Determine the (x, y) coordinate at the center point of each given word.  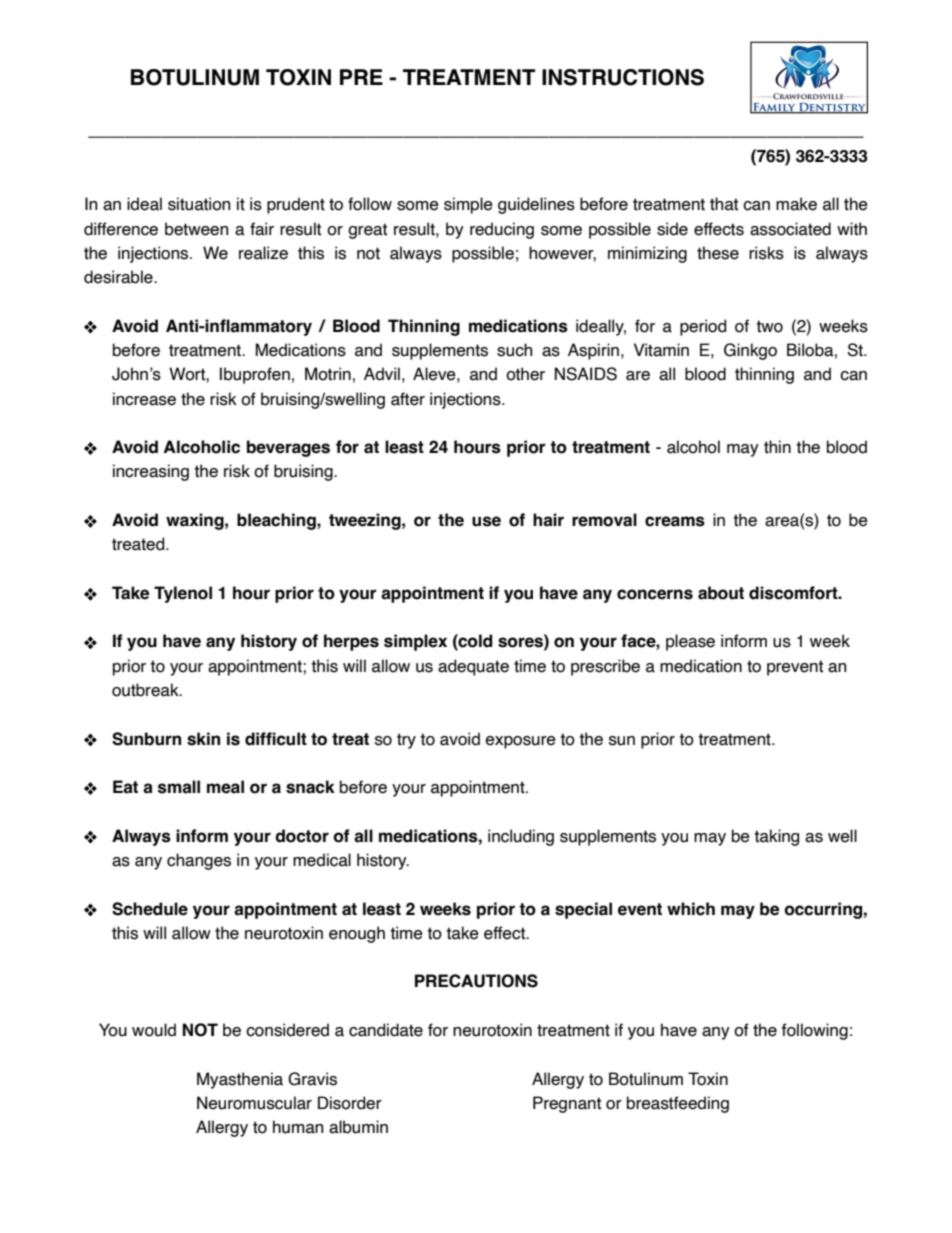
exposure (521, 742)
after (408, 399)
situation (199, 204)
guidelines (536, 205)
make (796, 204)
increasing (151, 472)
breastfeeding (678, 1104)
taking (776, 837)
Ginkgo (750, 351)
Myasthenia (240, 1080)
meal (225, 787)
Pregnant (567, 1104)
